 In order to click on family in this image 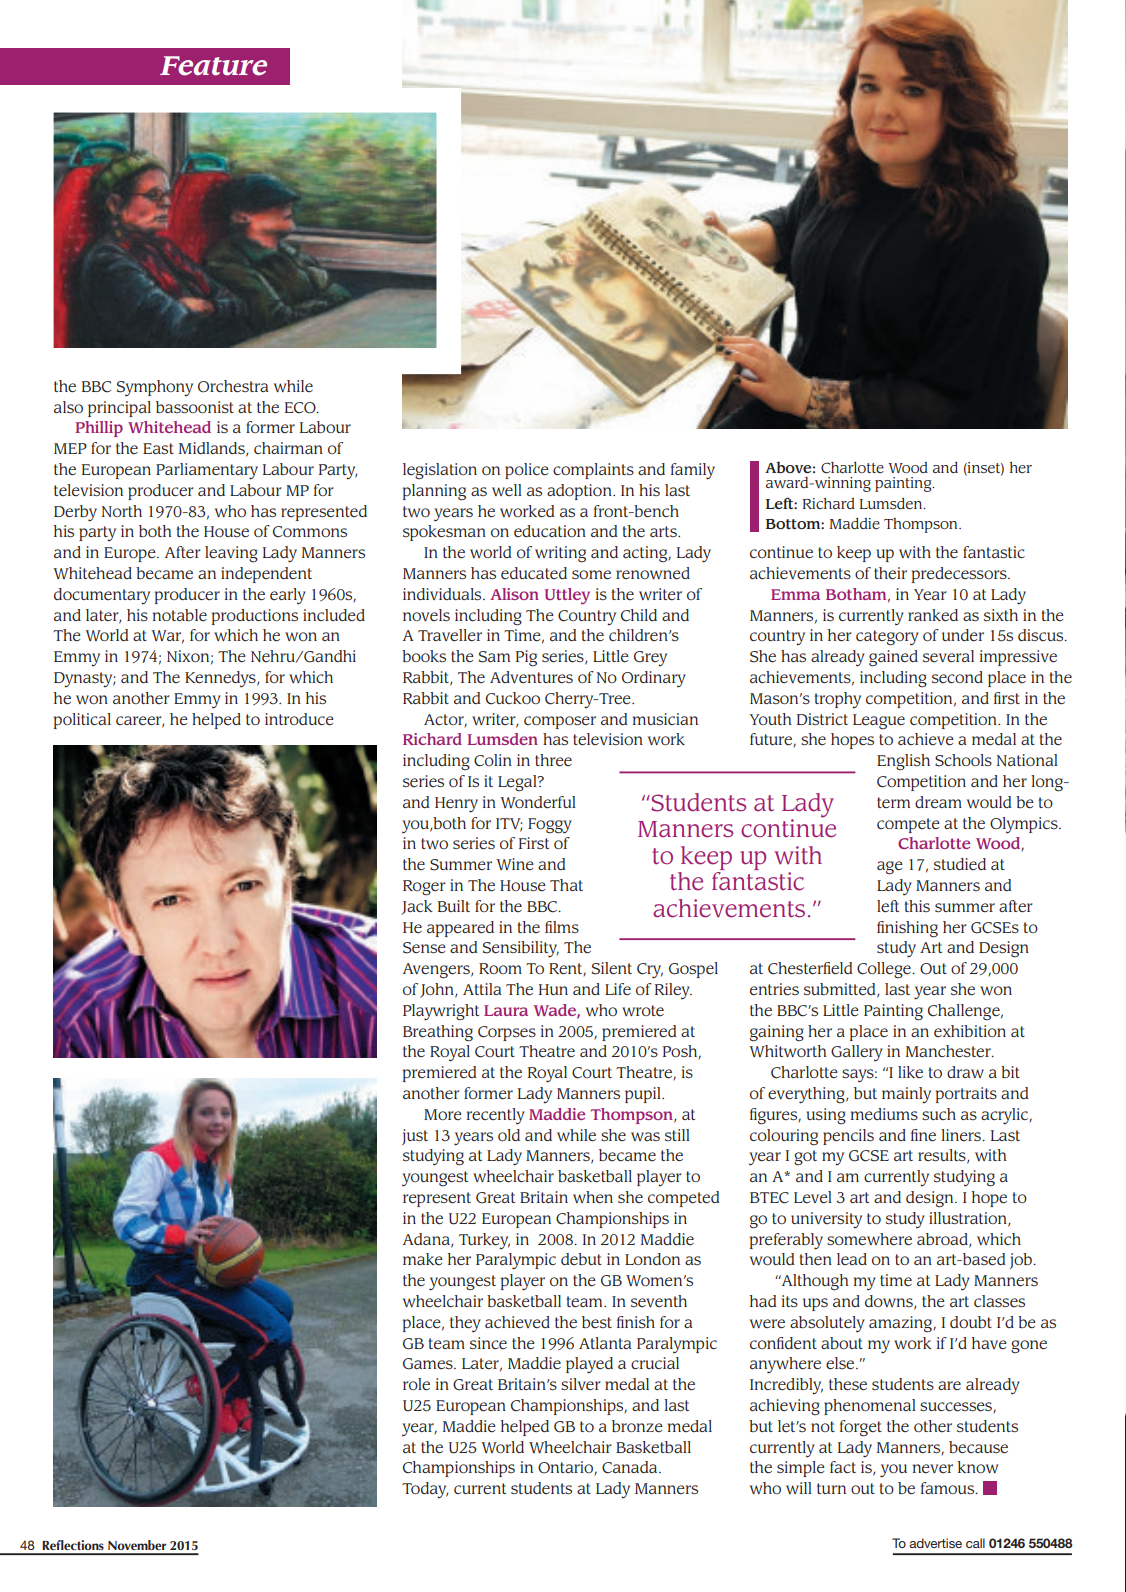, I will do `click(693, 471)`.
